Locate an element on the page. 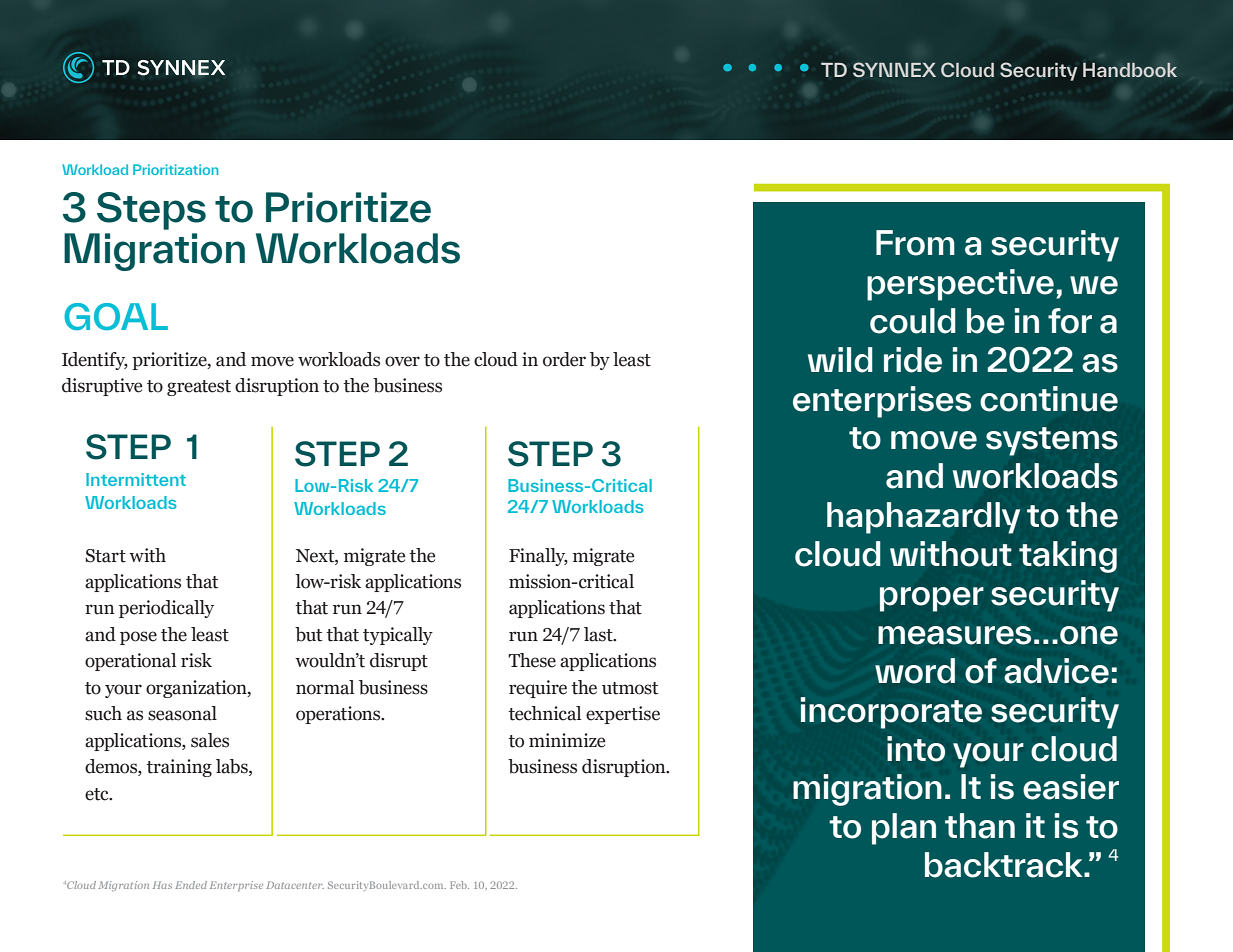  Prioritization is located at coordinates (175, 169).
